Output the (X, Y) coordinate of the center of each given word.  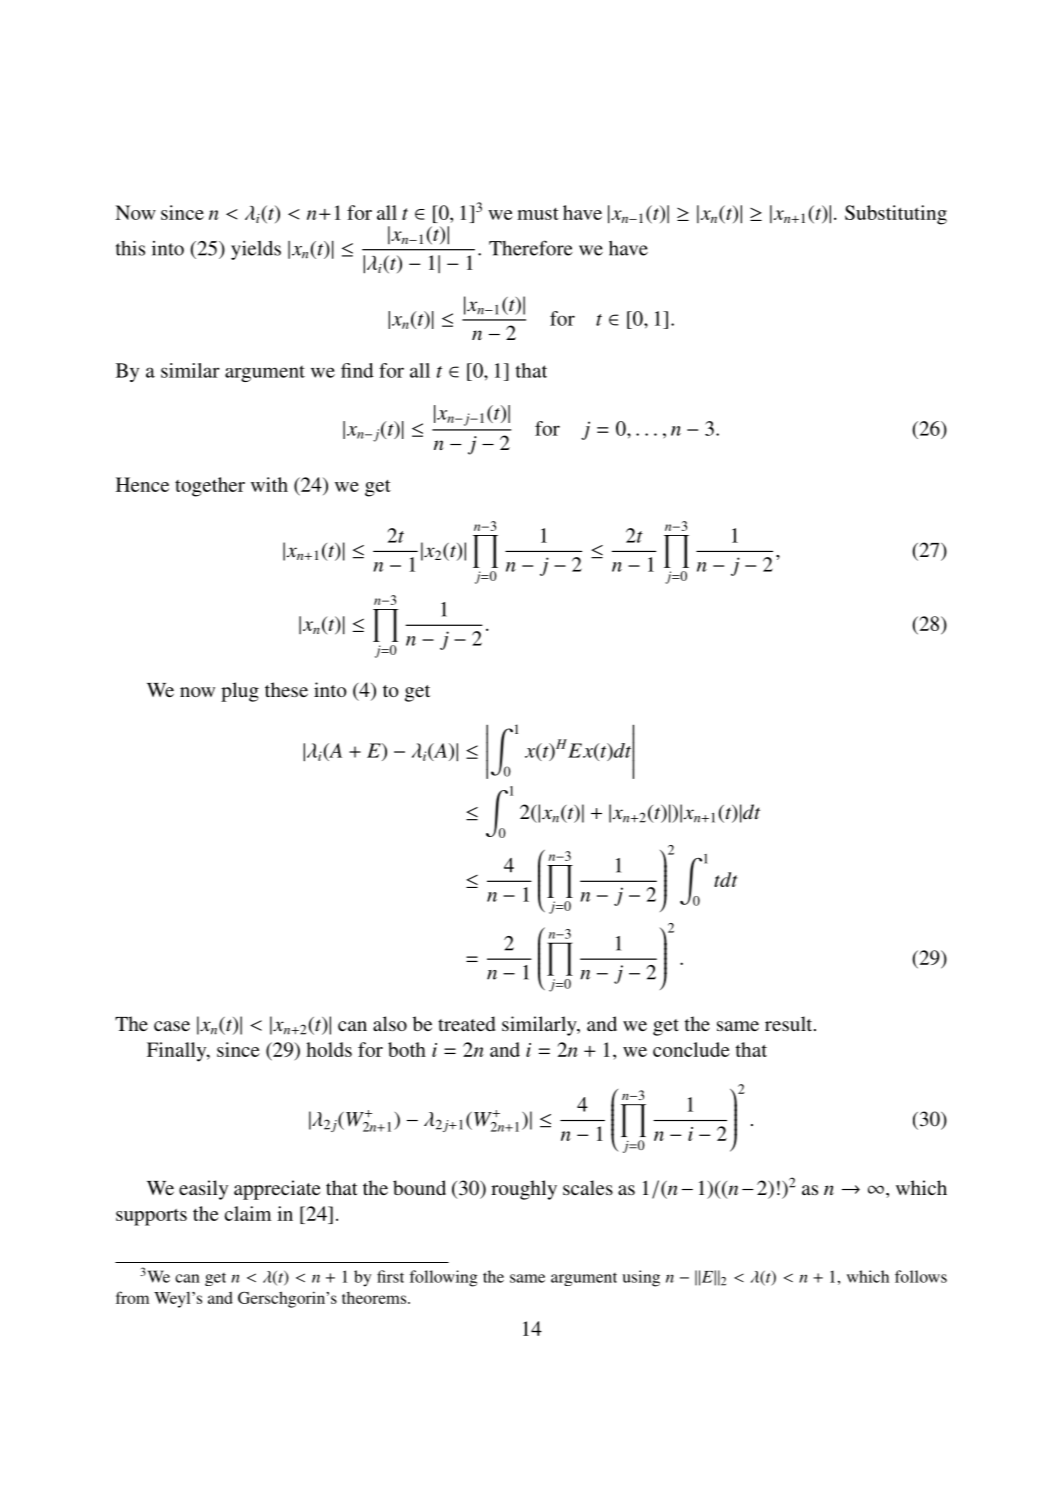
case (172, 1026)
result (790, 1023)
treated (466, 1023)
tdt (726, 879)
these (286, 689)
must (538, 214)
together (210, 487)
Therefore (531, 248)
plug (240, 692)
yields (256, 250)
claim (248, 1213)
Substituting (896, 215)
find (357, 370)
